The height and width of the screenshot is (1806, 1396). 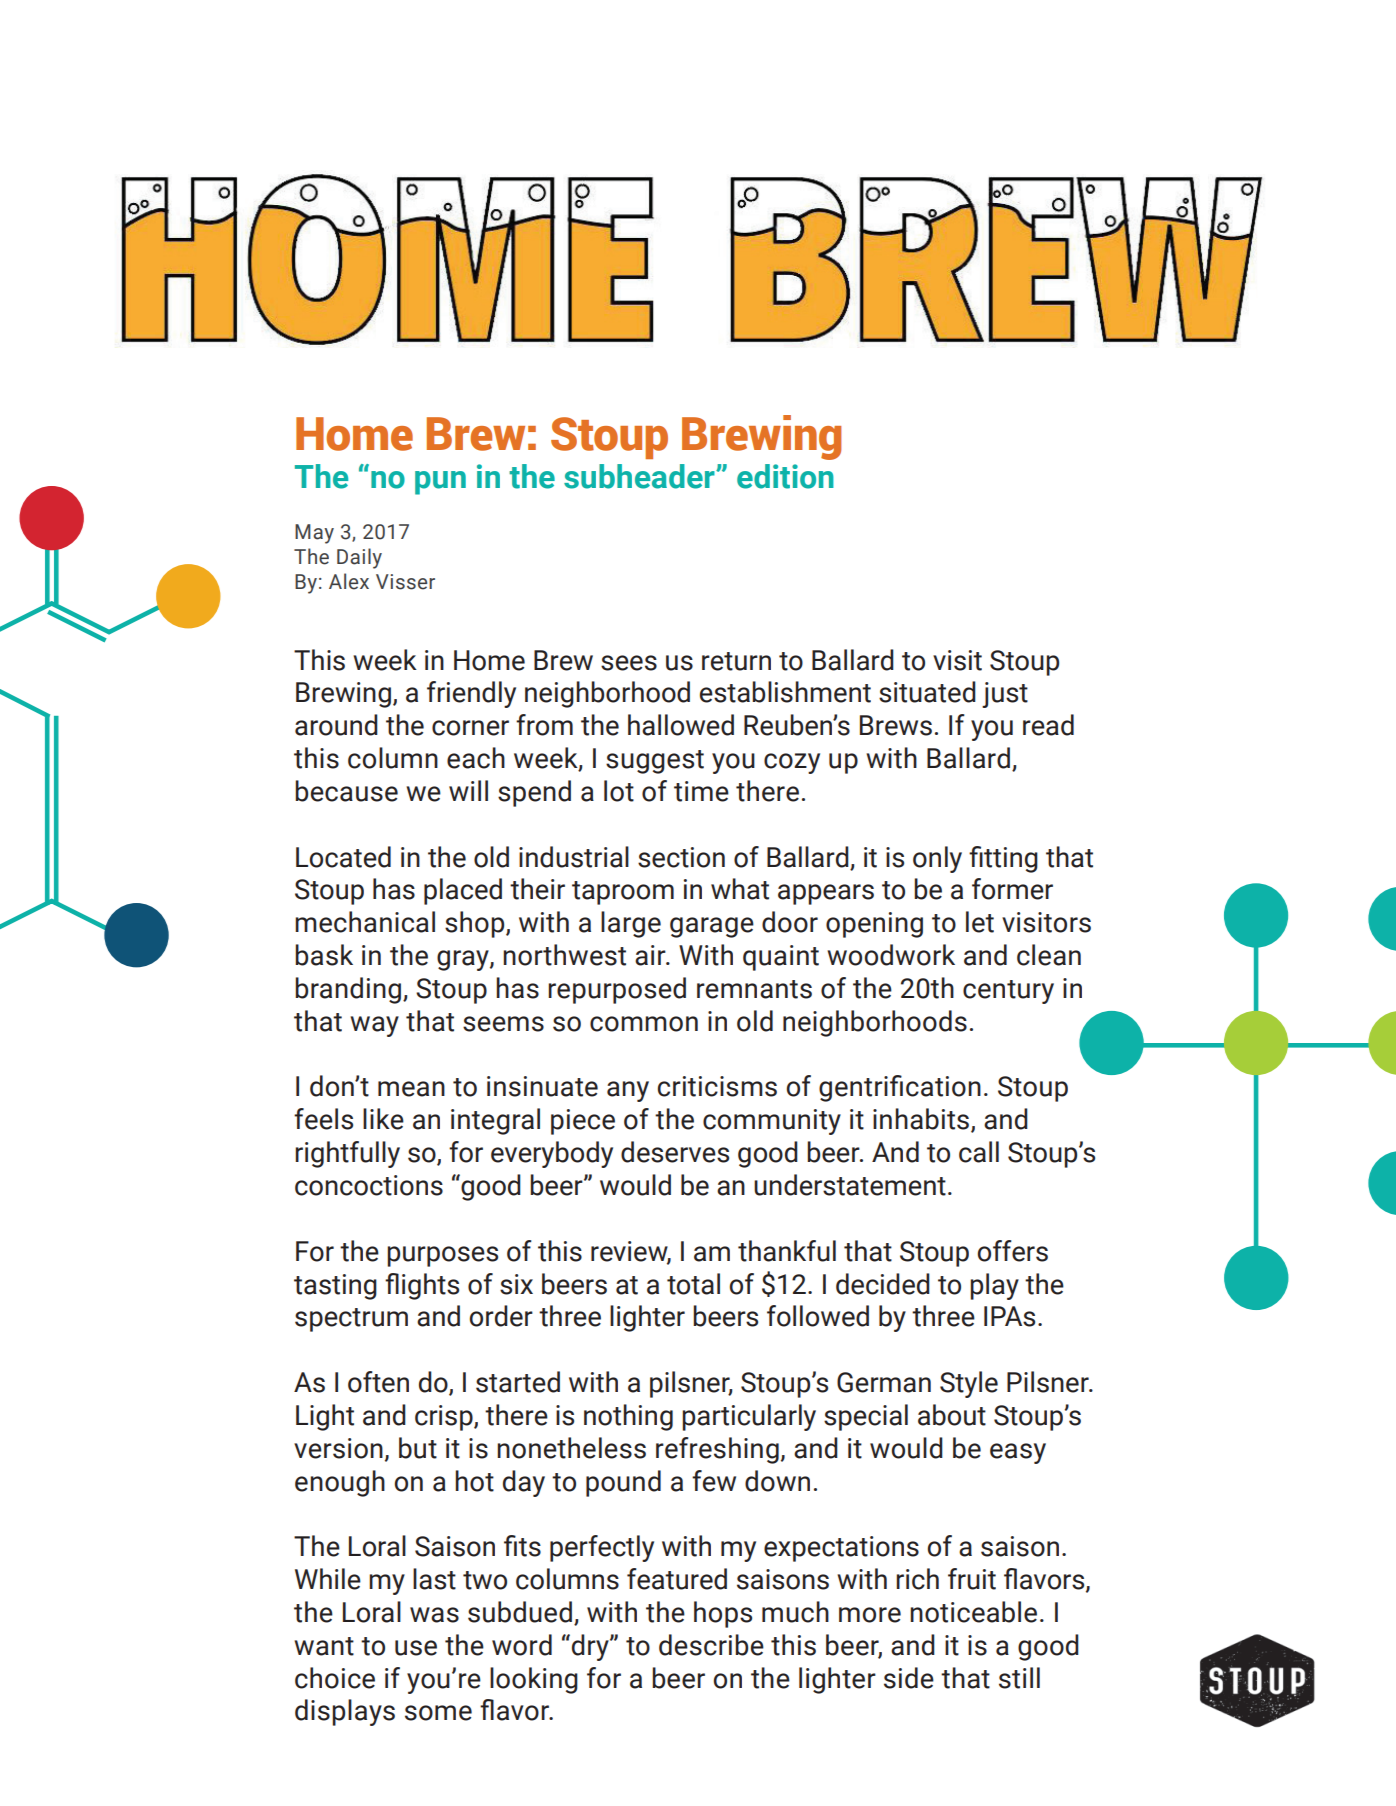 I want to click on some, so click(x=438, y=1713).
